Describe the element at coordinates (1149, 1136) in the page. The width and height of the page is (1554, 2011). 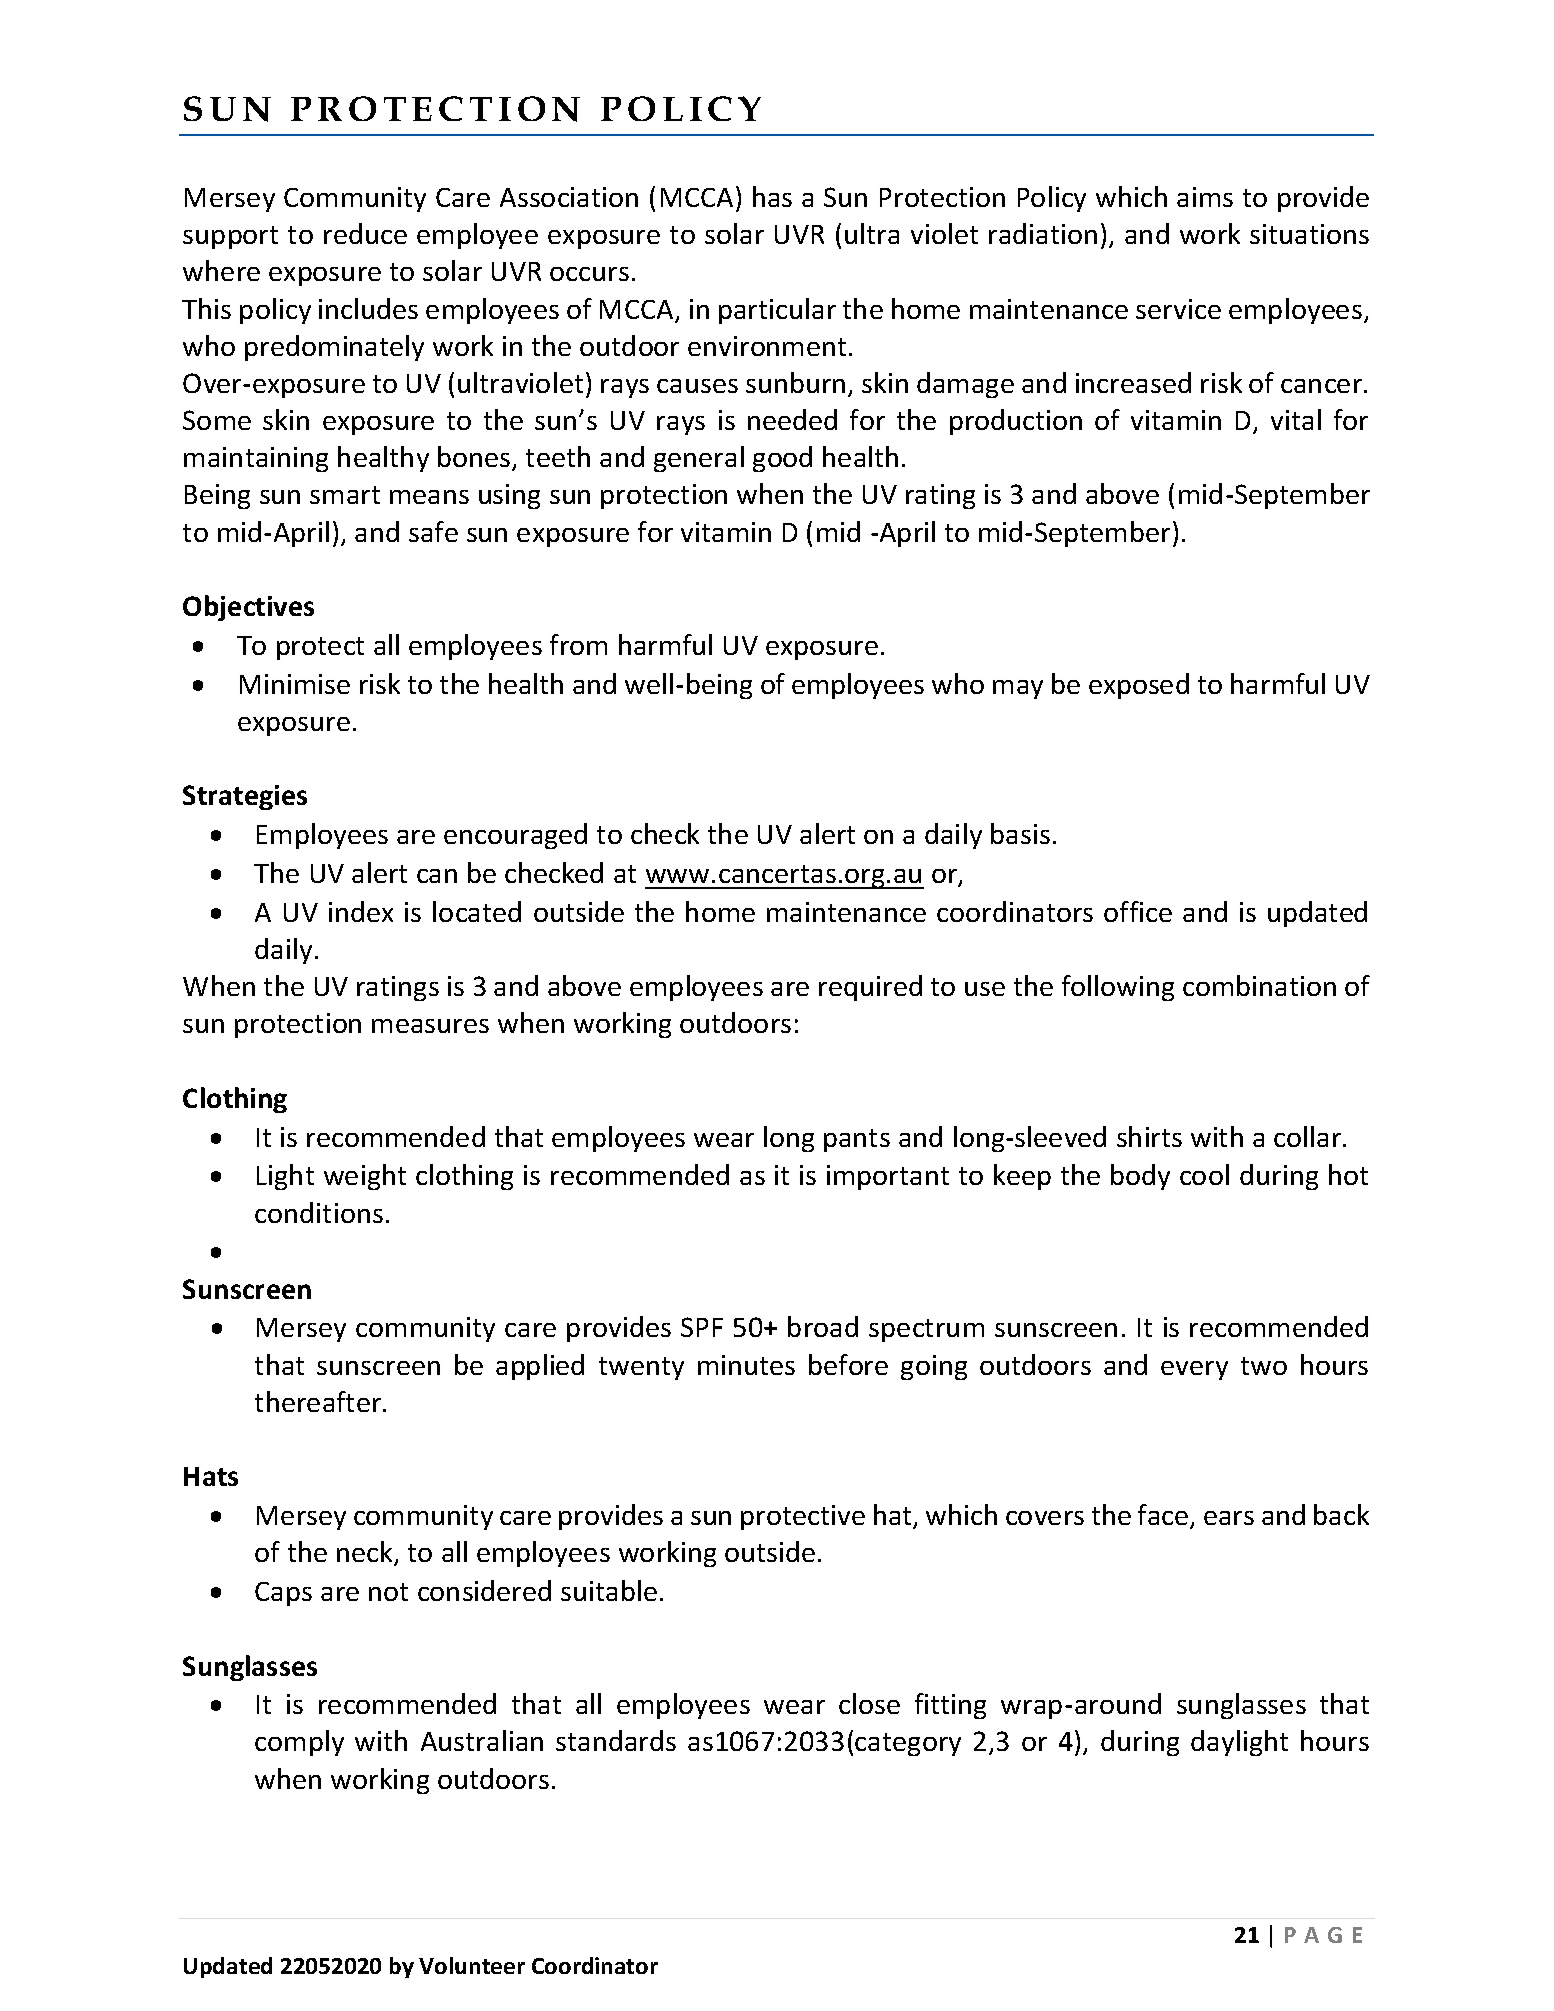
I see `shirts` at that location.
